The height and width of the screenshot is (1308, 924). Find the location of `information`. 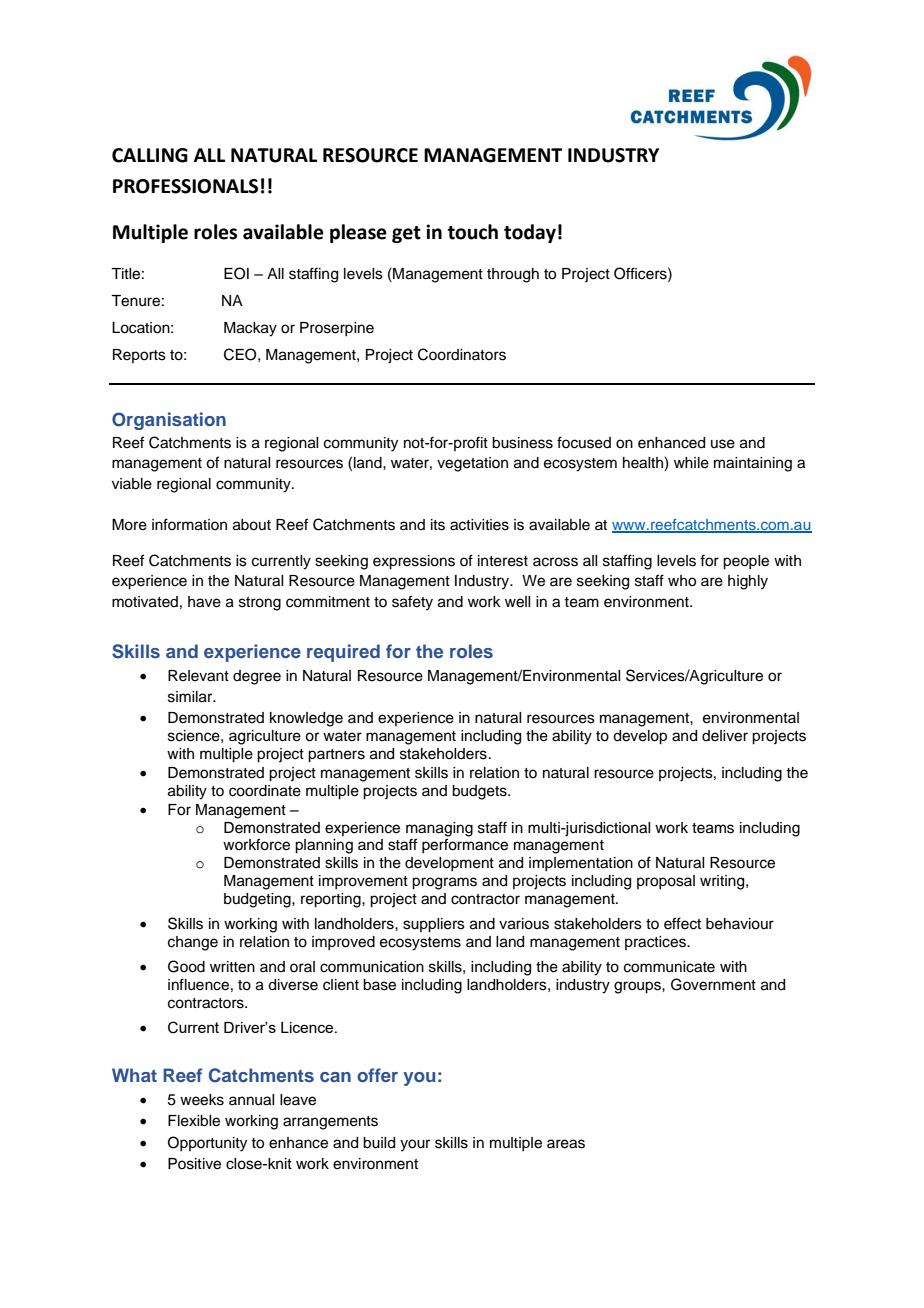

information is located at coordinates (189, 524).
